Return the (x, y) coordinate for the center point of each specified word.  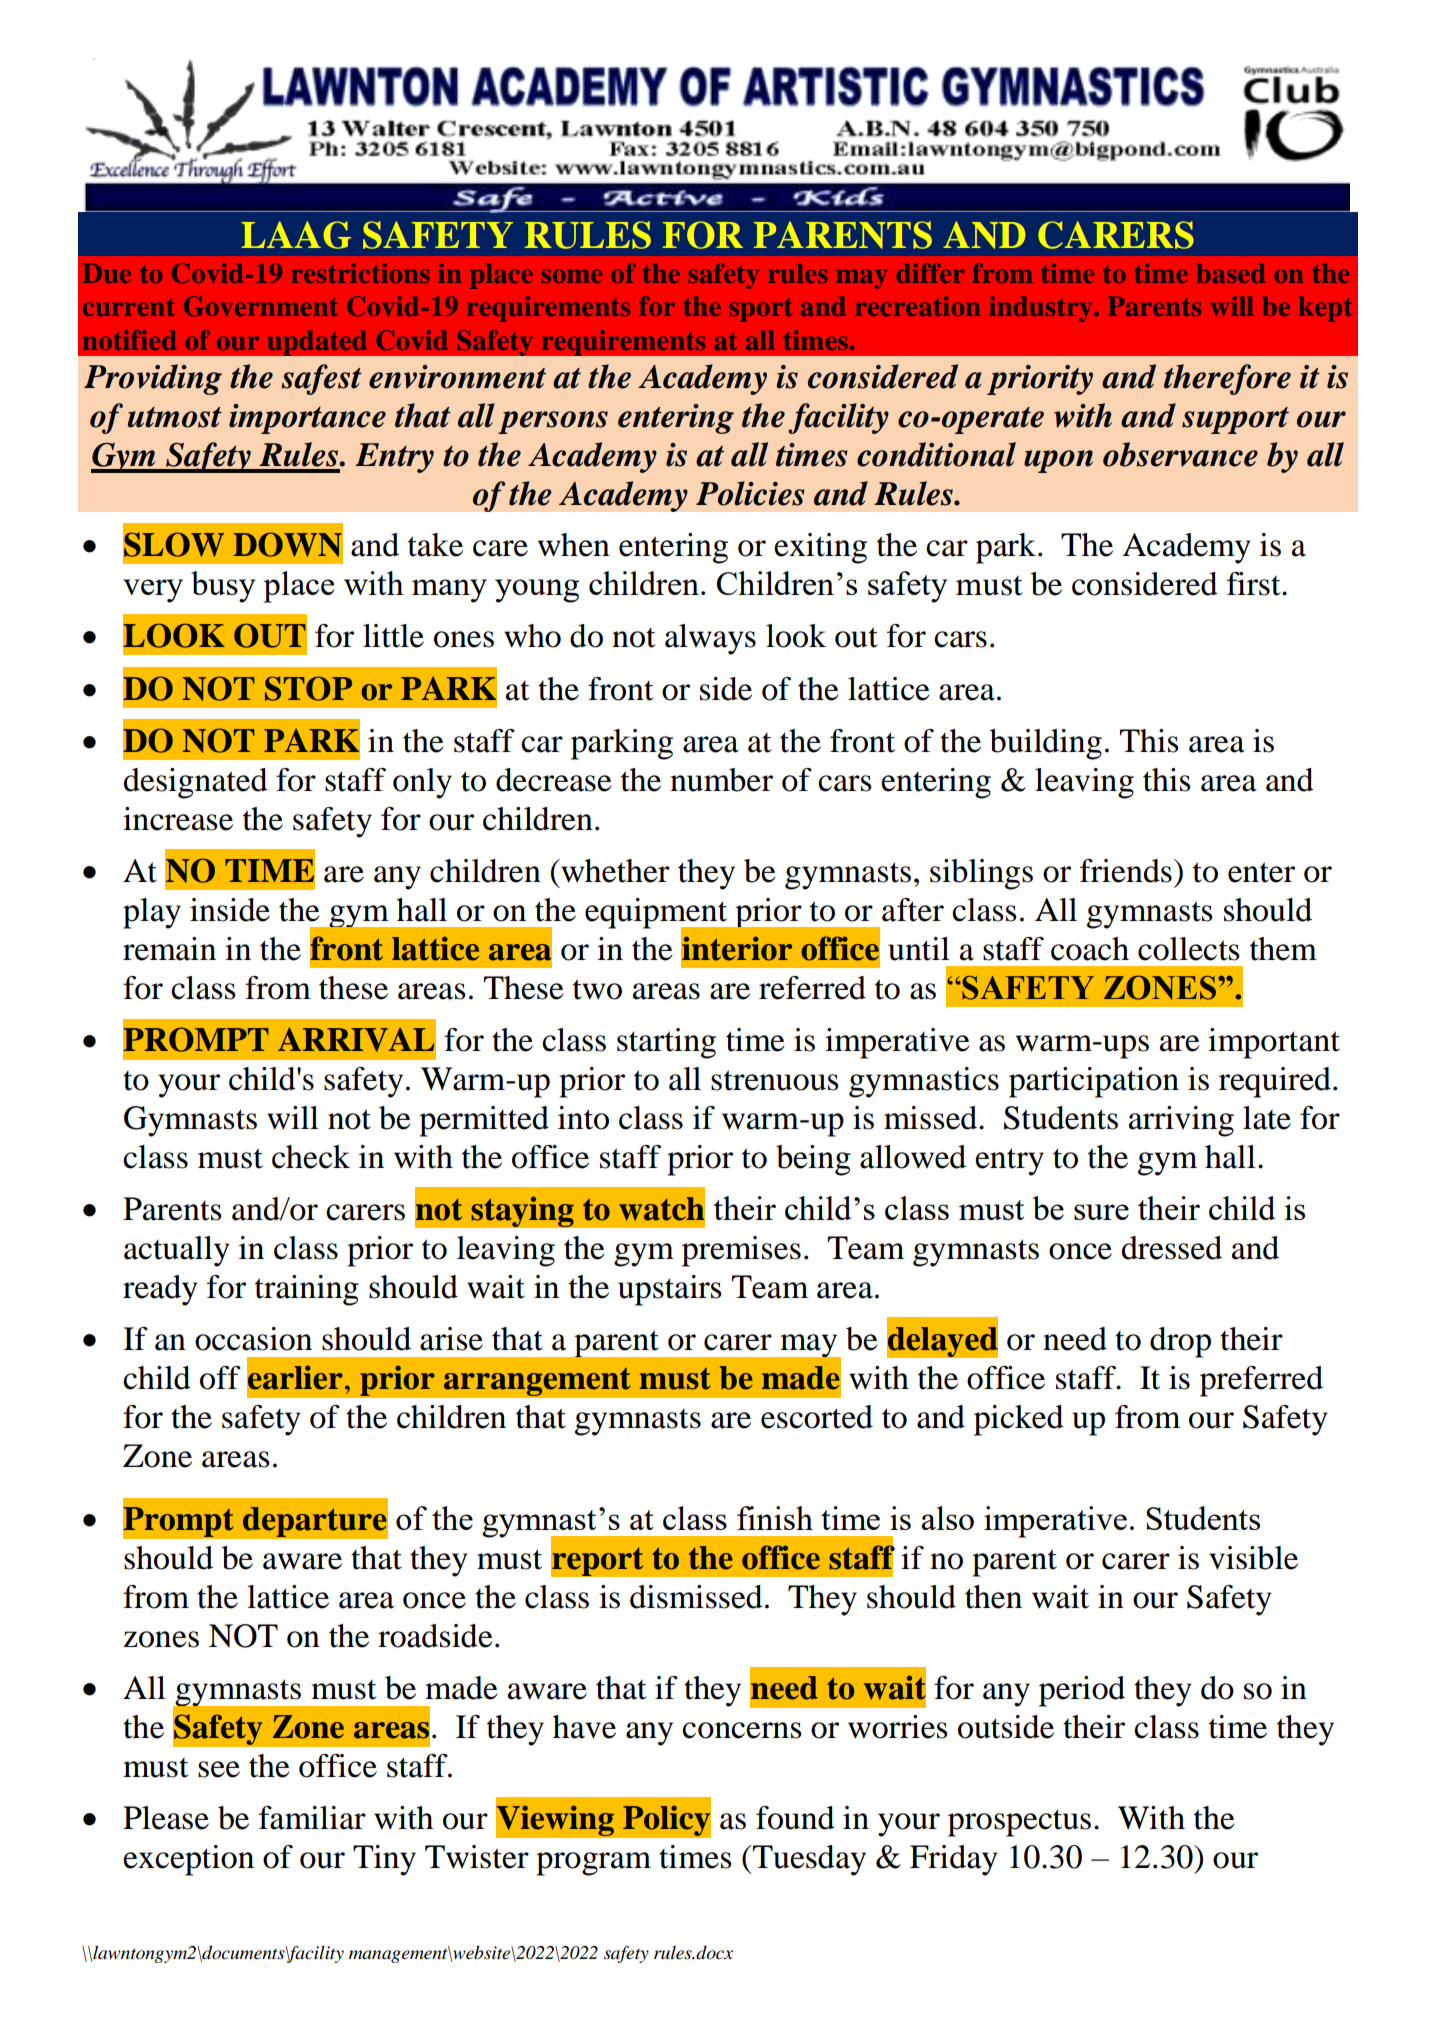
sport (761, 310)
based (1231, 273)
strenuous (775, 1080)
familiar (312, 1818)
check (311, 1157)
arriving (1181, 1121)
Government (261, 306)
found (795, 1818)
